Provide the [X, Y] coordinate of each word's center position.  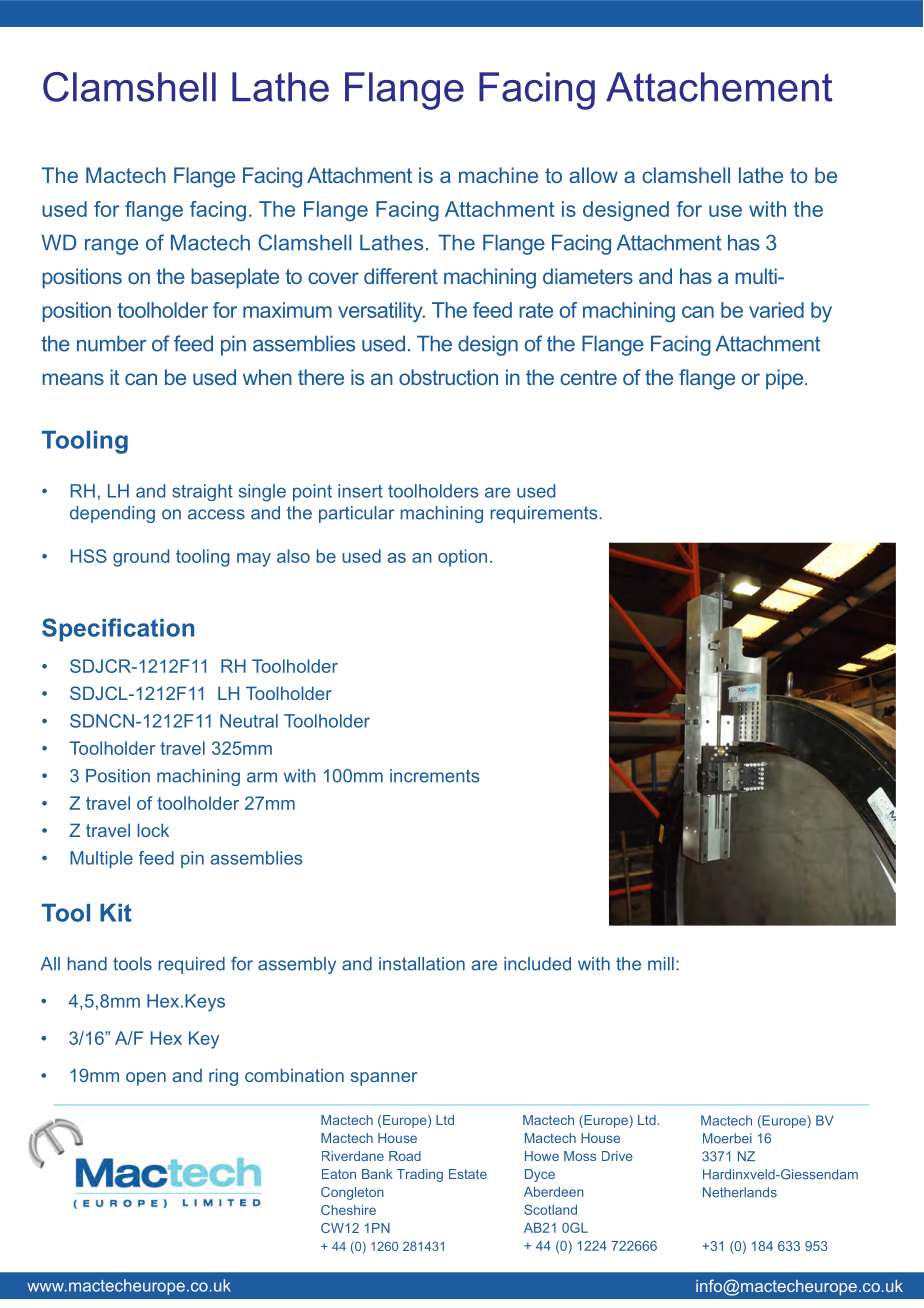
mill [661, 963]
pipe [786, 379]
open [146, 1079]
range [111, 247]
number [112, 343]
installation [422, 964]
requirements [545, 514]
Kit [116, 913]
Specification [118, 630]
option [462, 558]
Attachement [719, 87]
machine [498, 175]
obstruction [448, 377]
